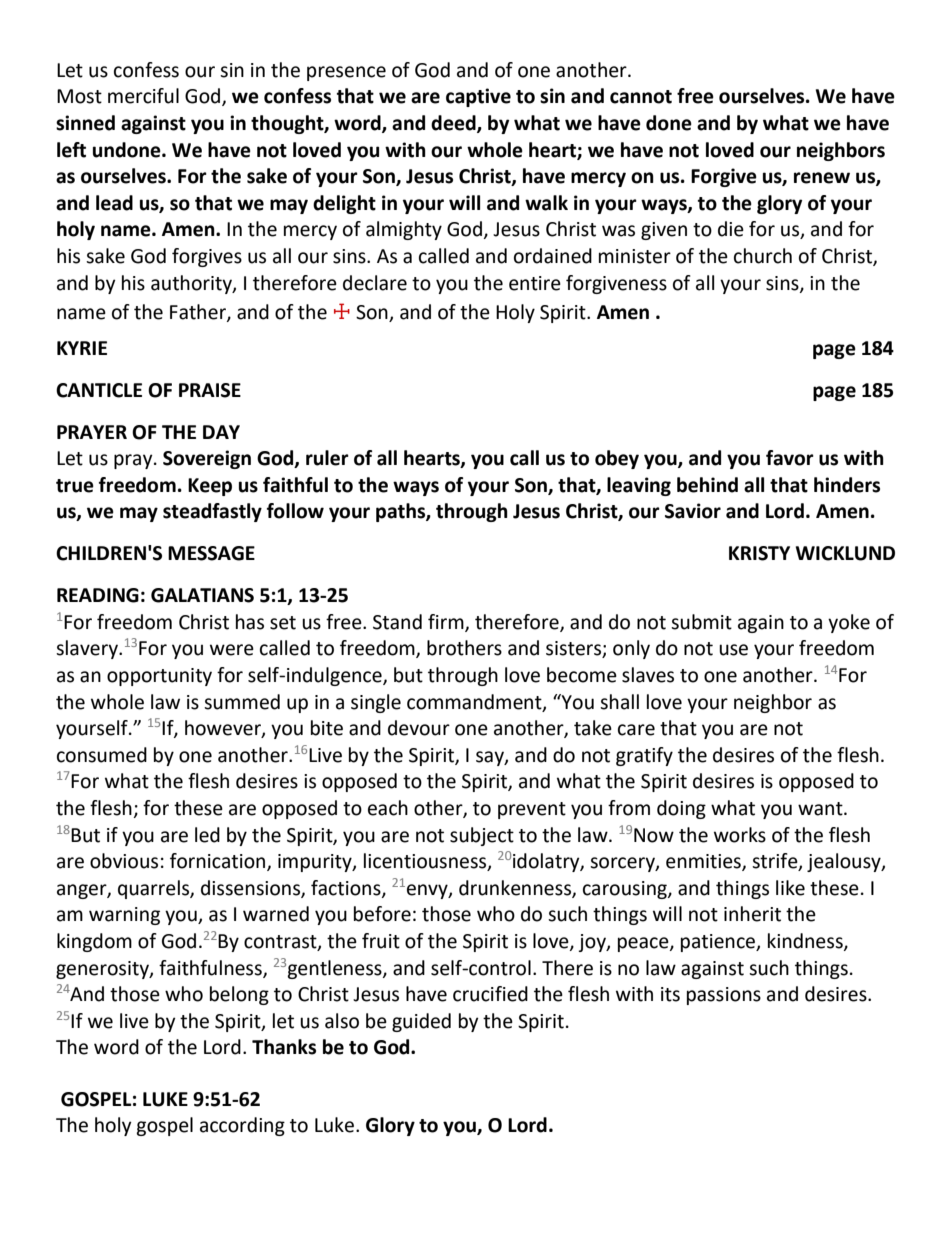 The height and width of the screenshot is (1233, 952). I want to click on obvious, so click(124, 861).
